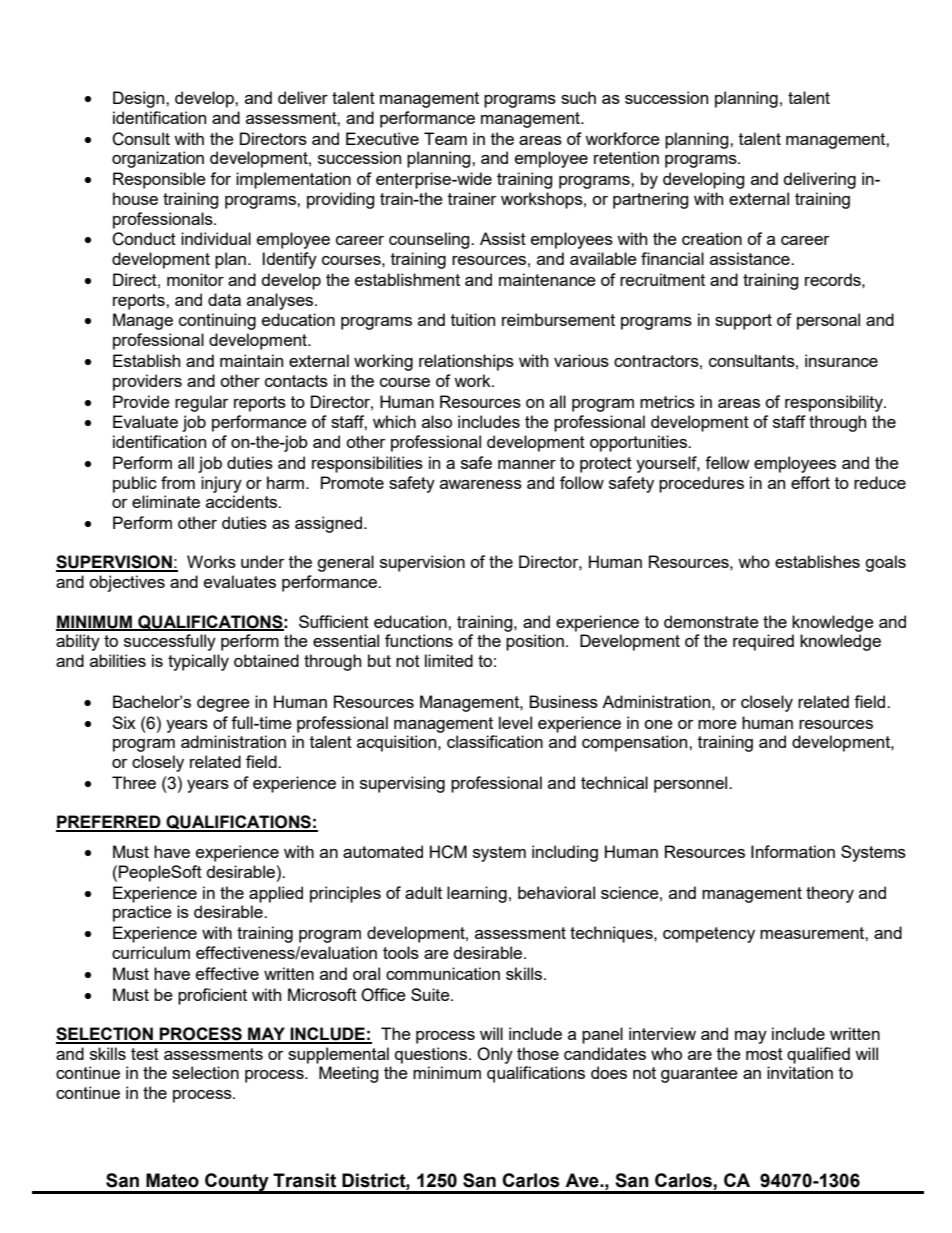  I want to click on effort, so click(810, 482).
